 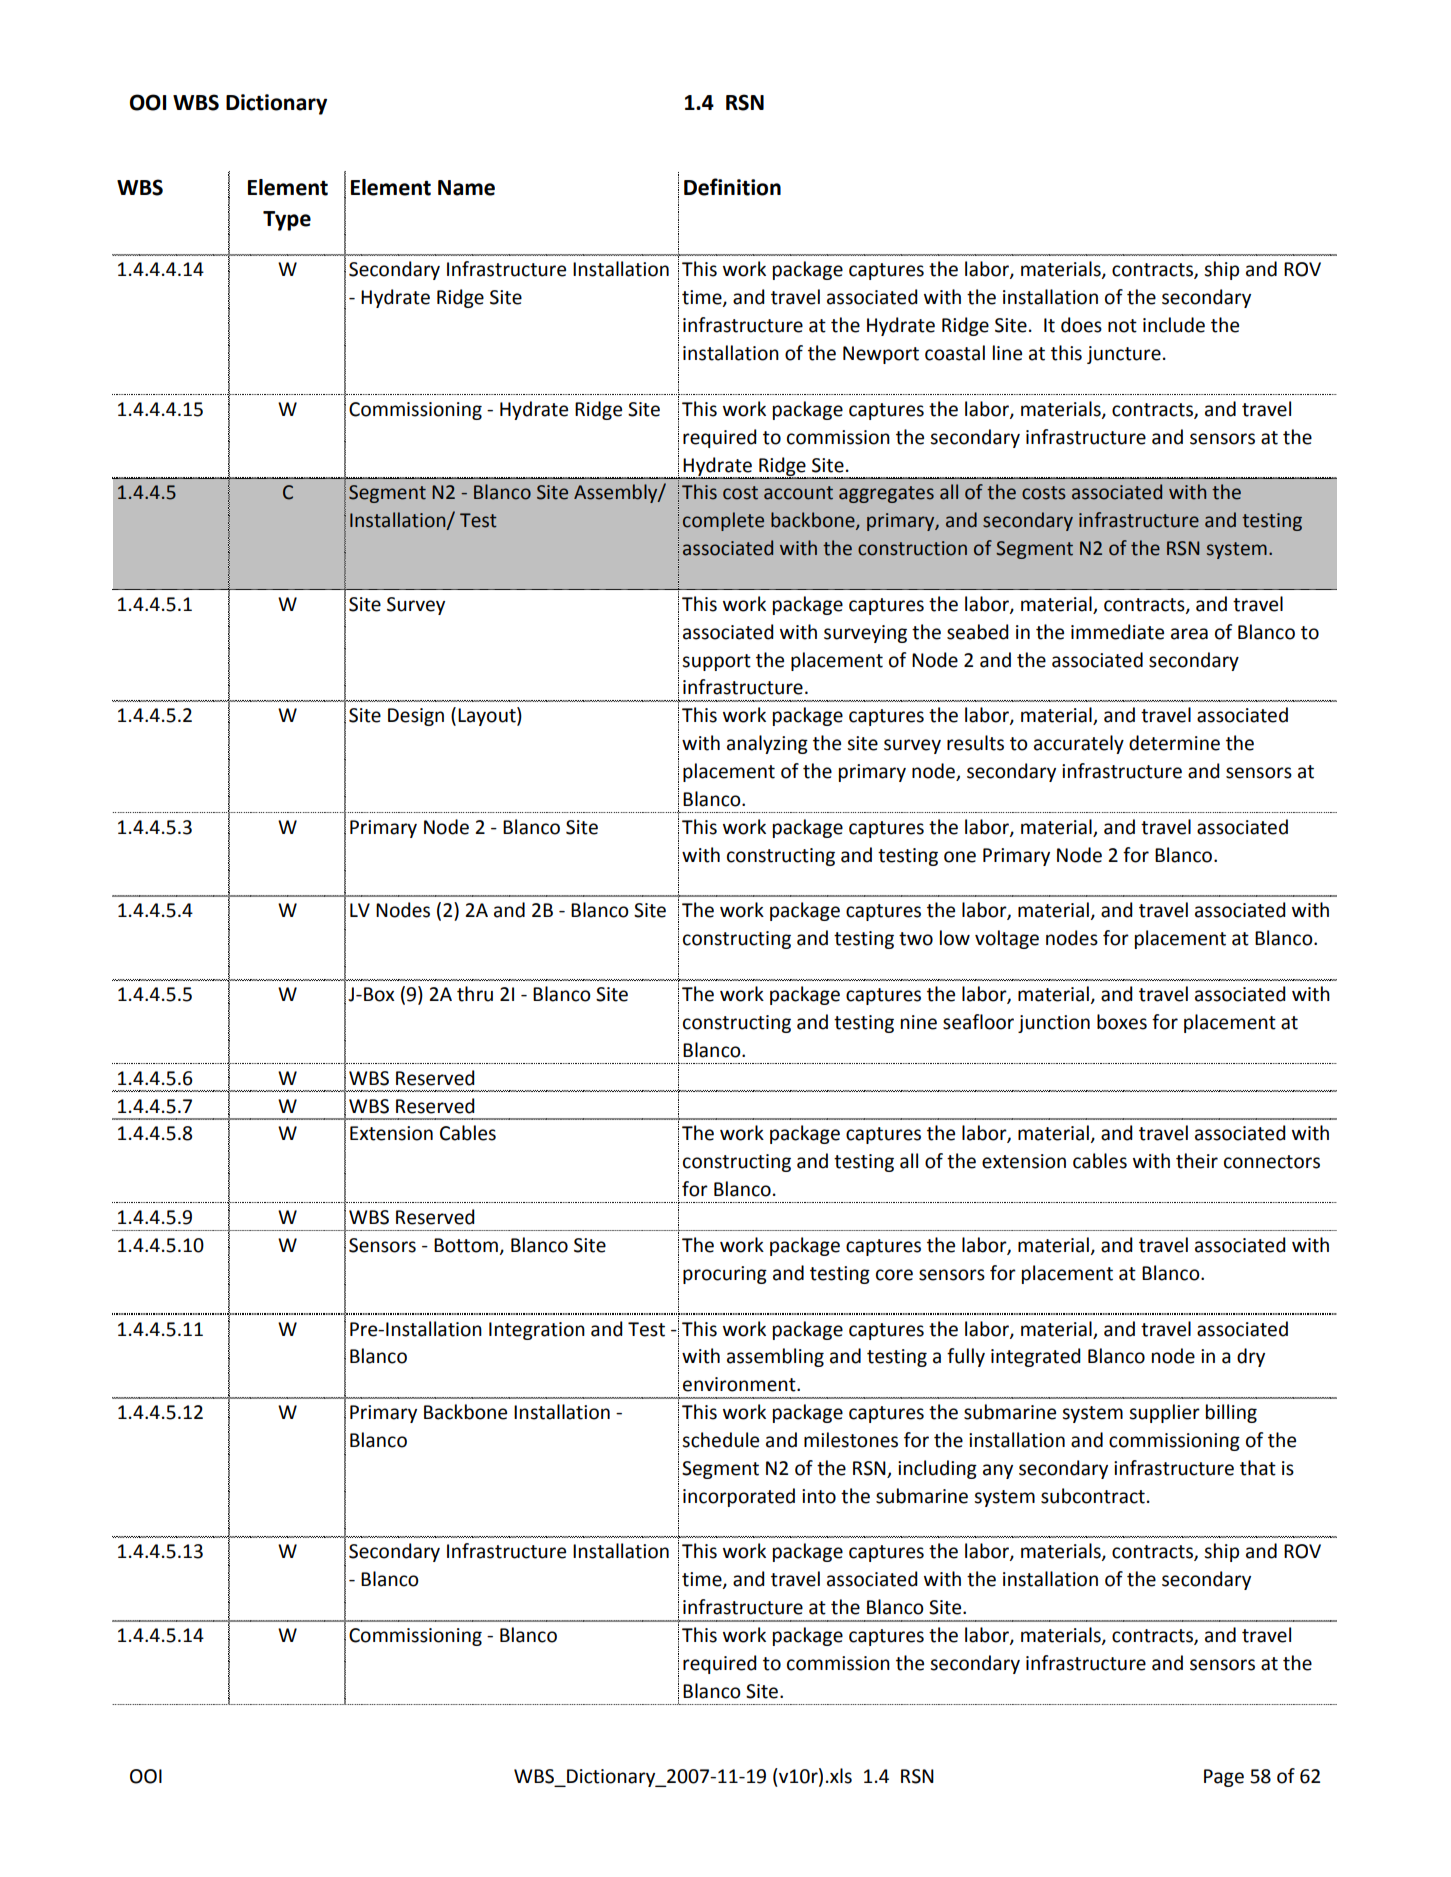 What do you see at coordinates (1224, 1778) in the document?
I see `Page` at bounding box center [1224, 1778].
